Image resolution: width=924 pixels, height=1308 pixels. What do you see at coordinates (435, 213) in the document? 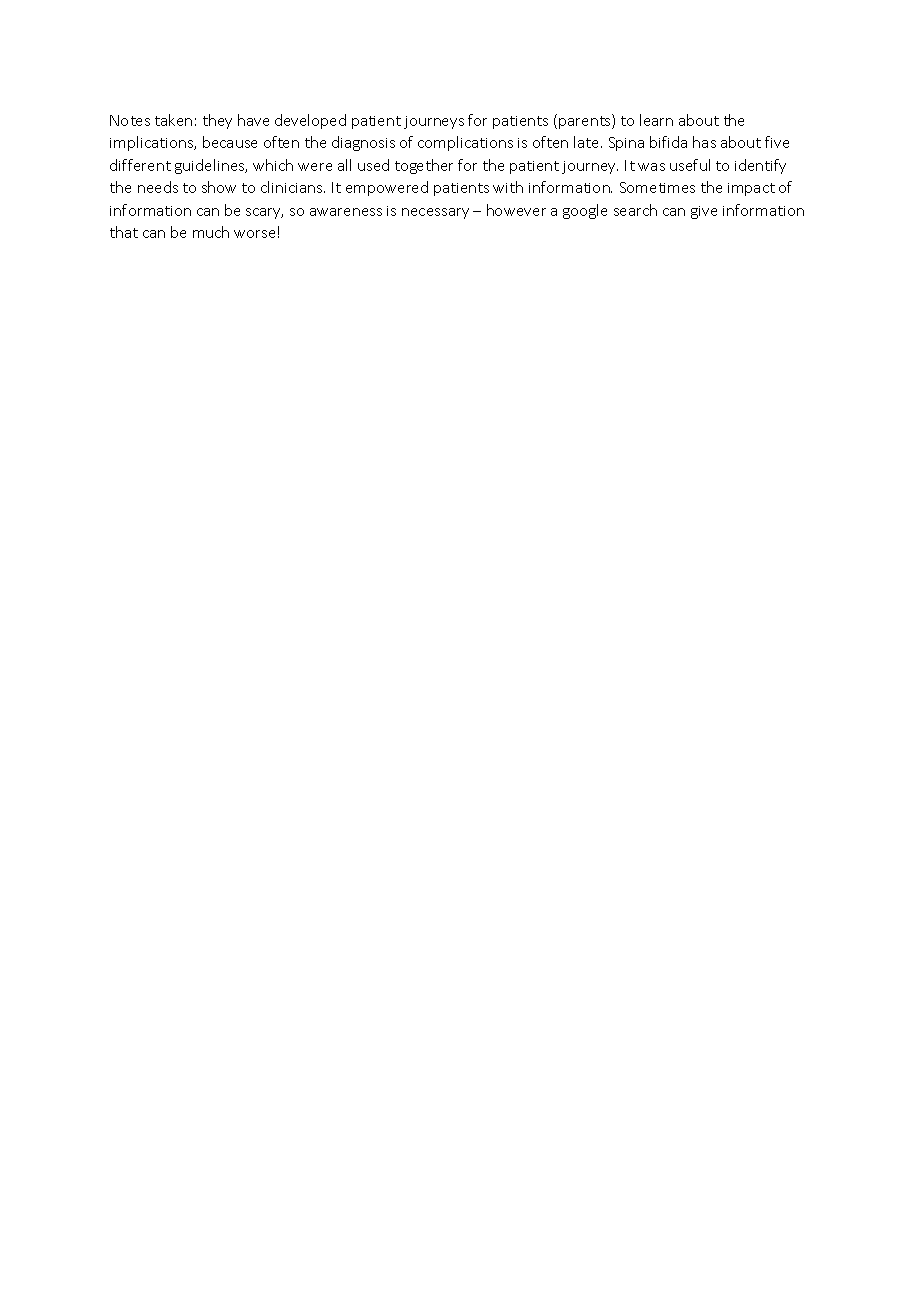
I see `necessary` at bounding box center [435, 213].
